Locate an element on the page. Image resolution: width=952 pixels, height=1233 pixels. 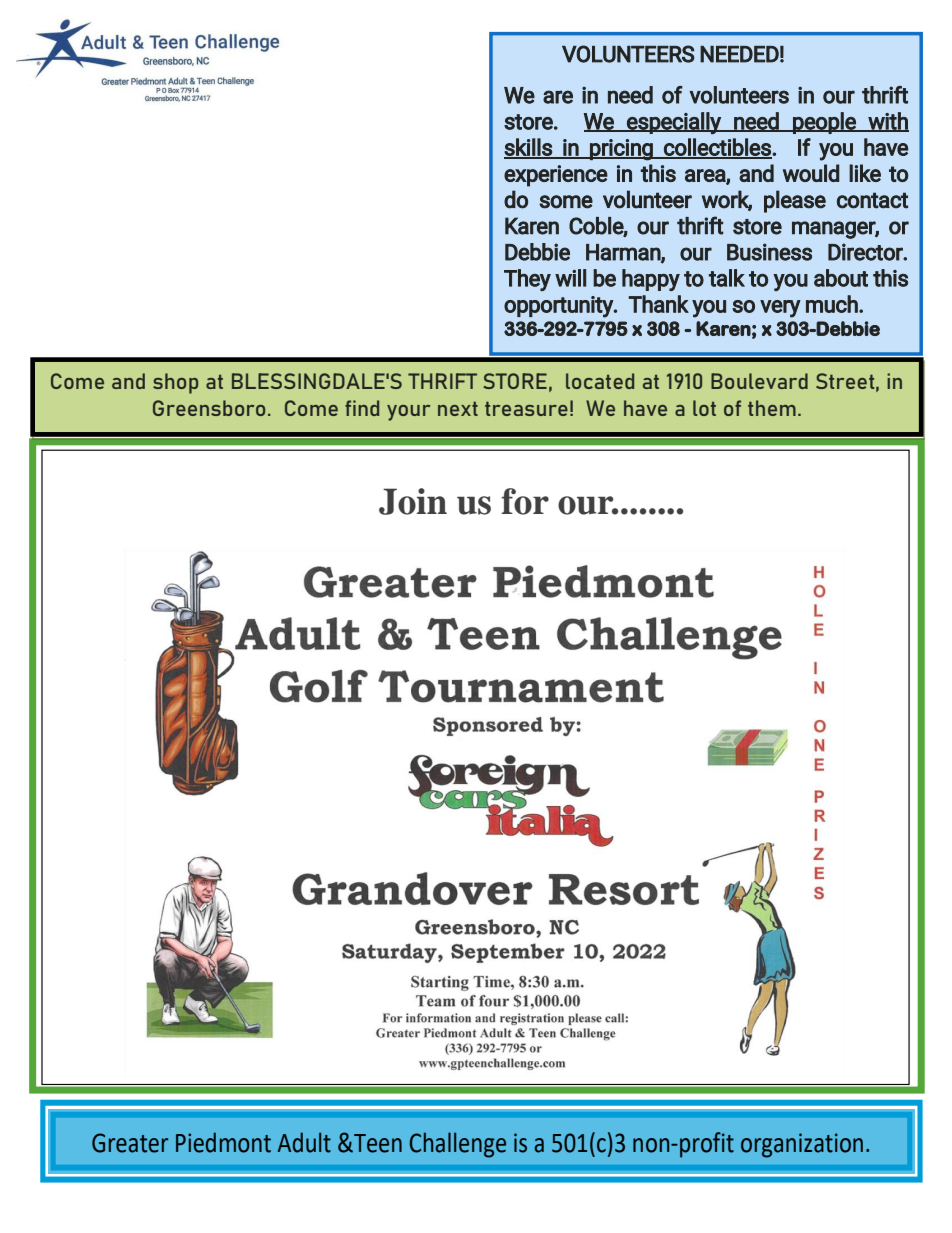
Challenge is located at coordinates (458, 1145).
